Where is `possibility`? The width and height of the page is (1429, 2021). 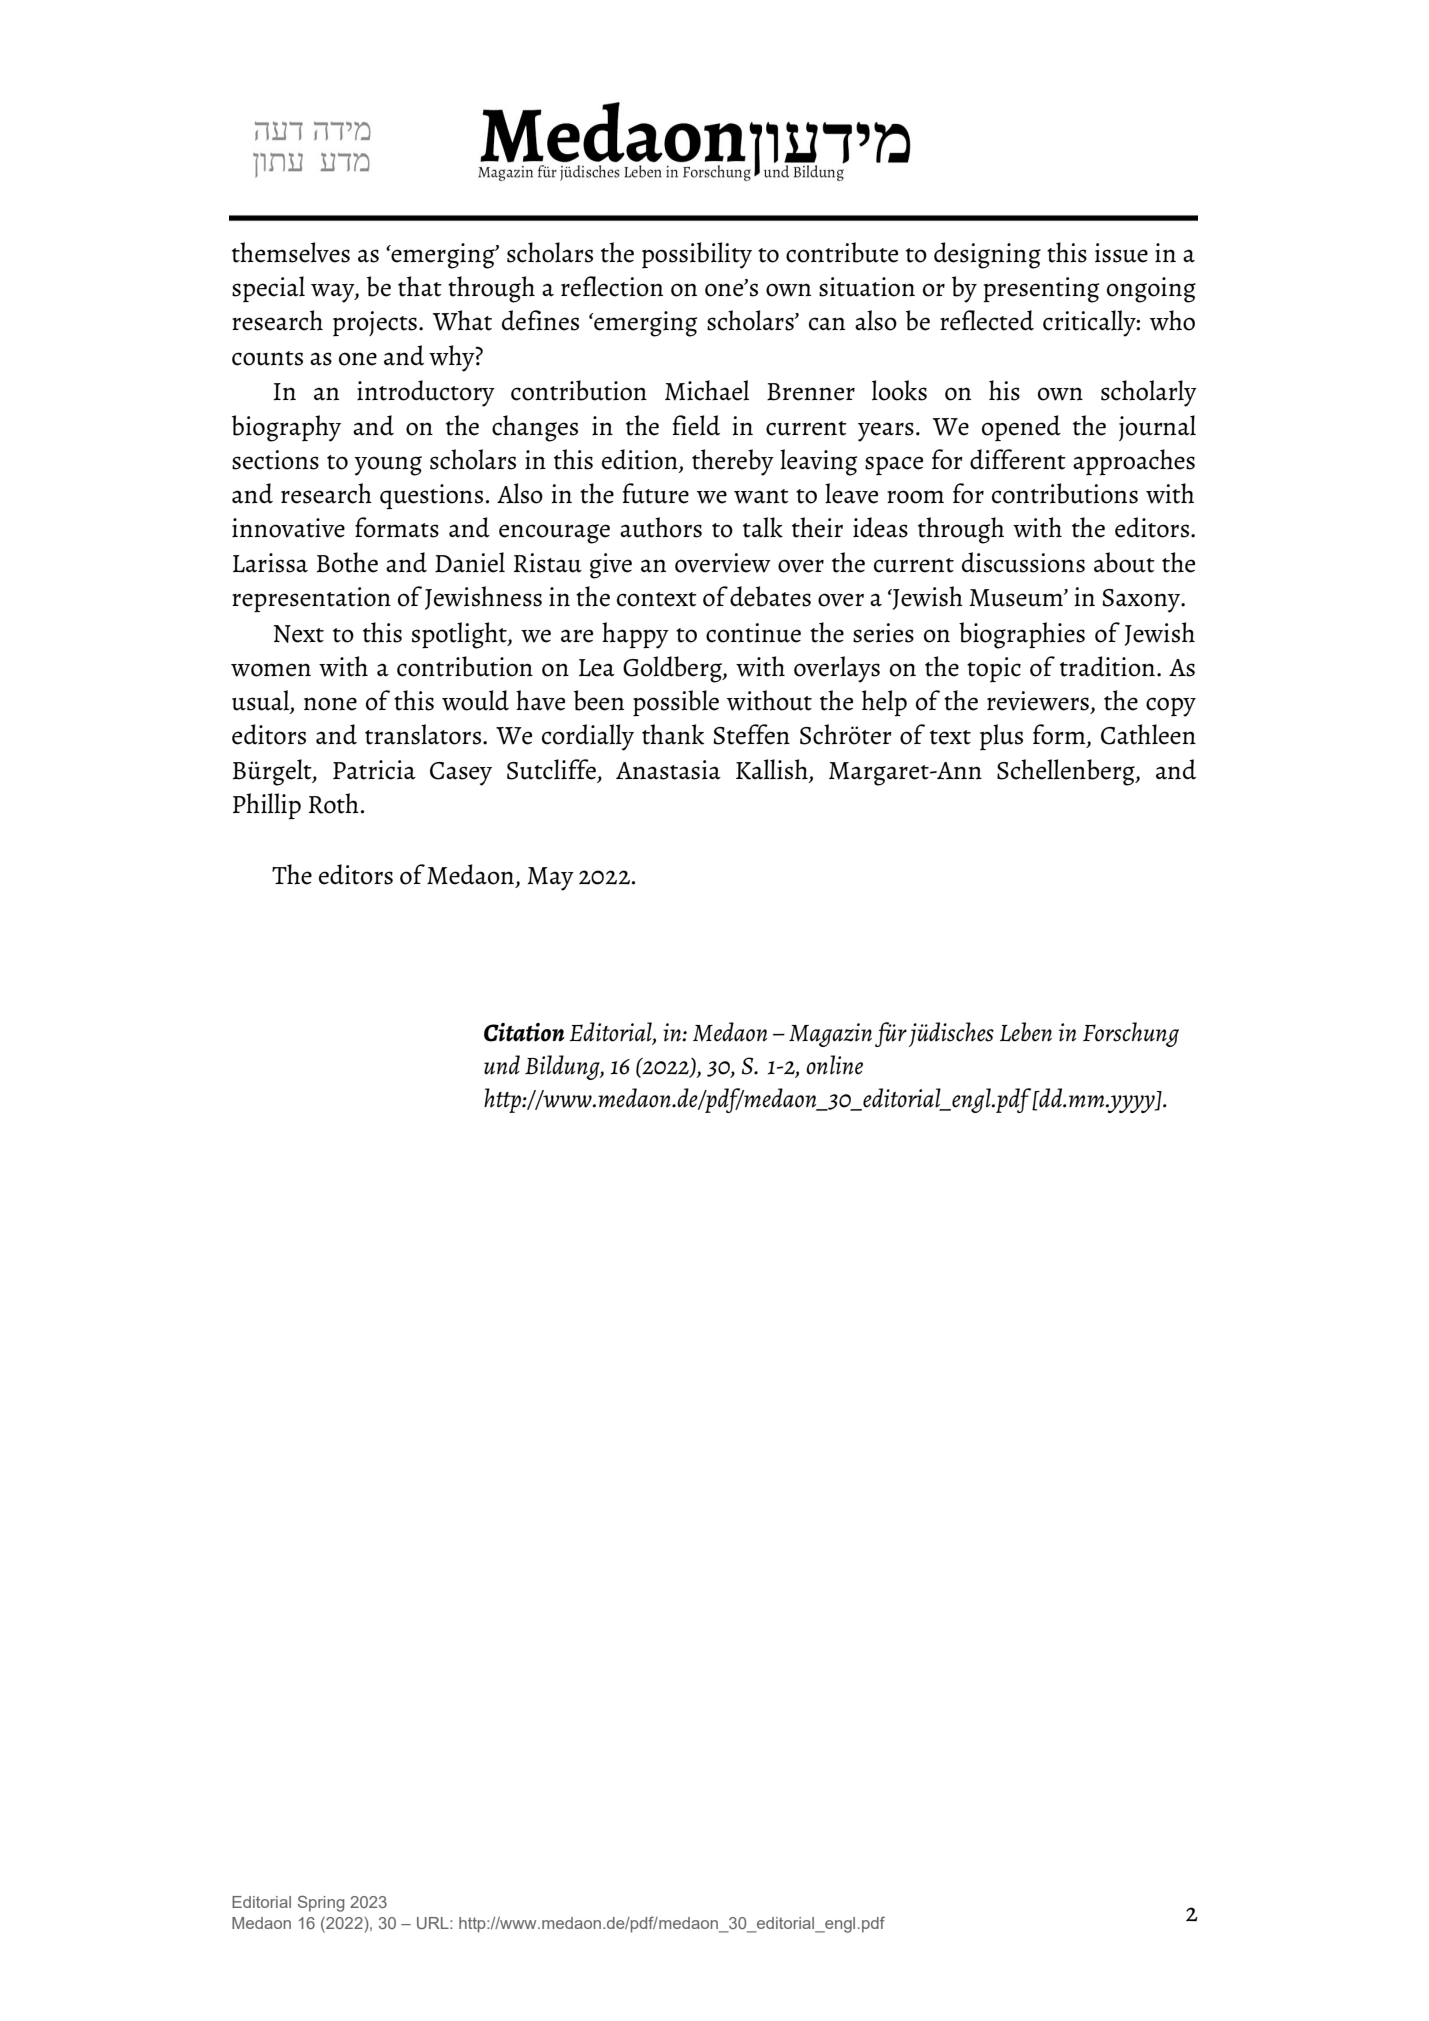 possibility is located at coordinates (697, 255).
